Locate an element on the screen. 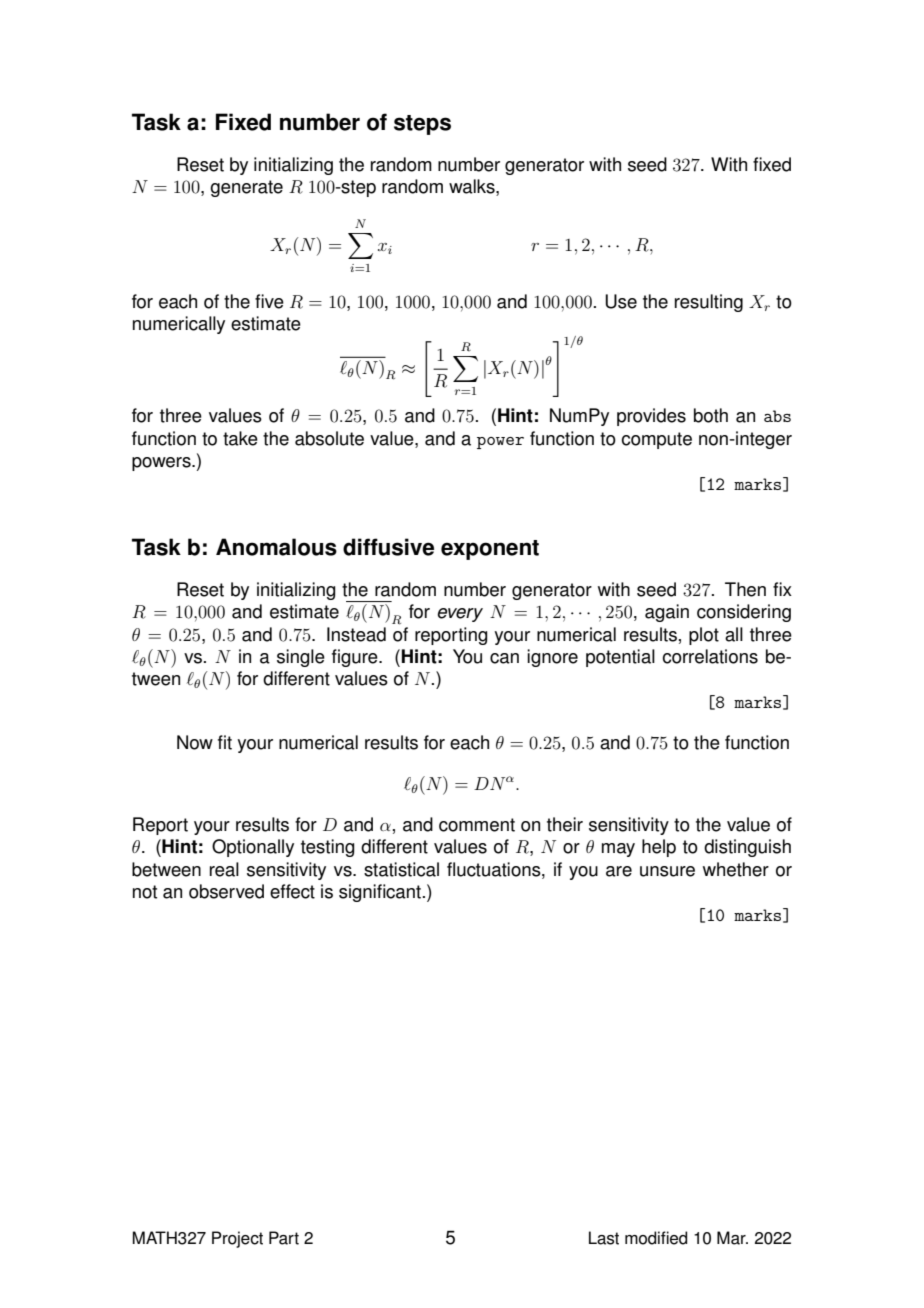  correlations is located at coordinates (710, 656).
